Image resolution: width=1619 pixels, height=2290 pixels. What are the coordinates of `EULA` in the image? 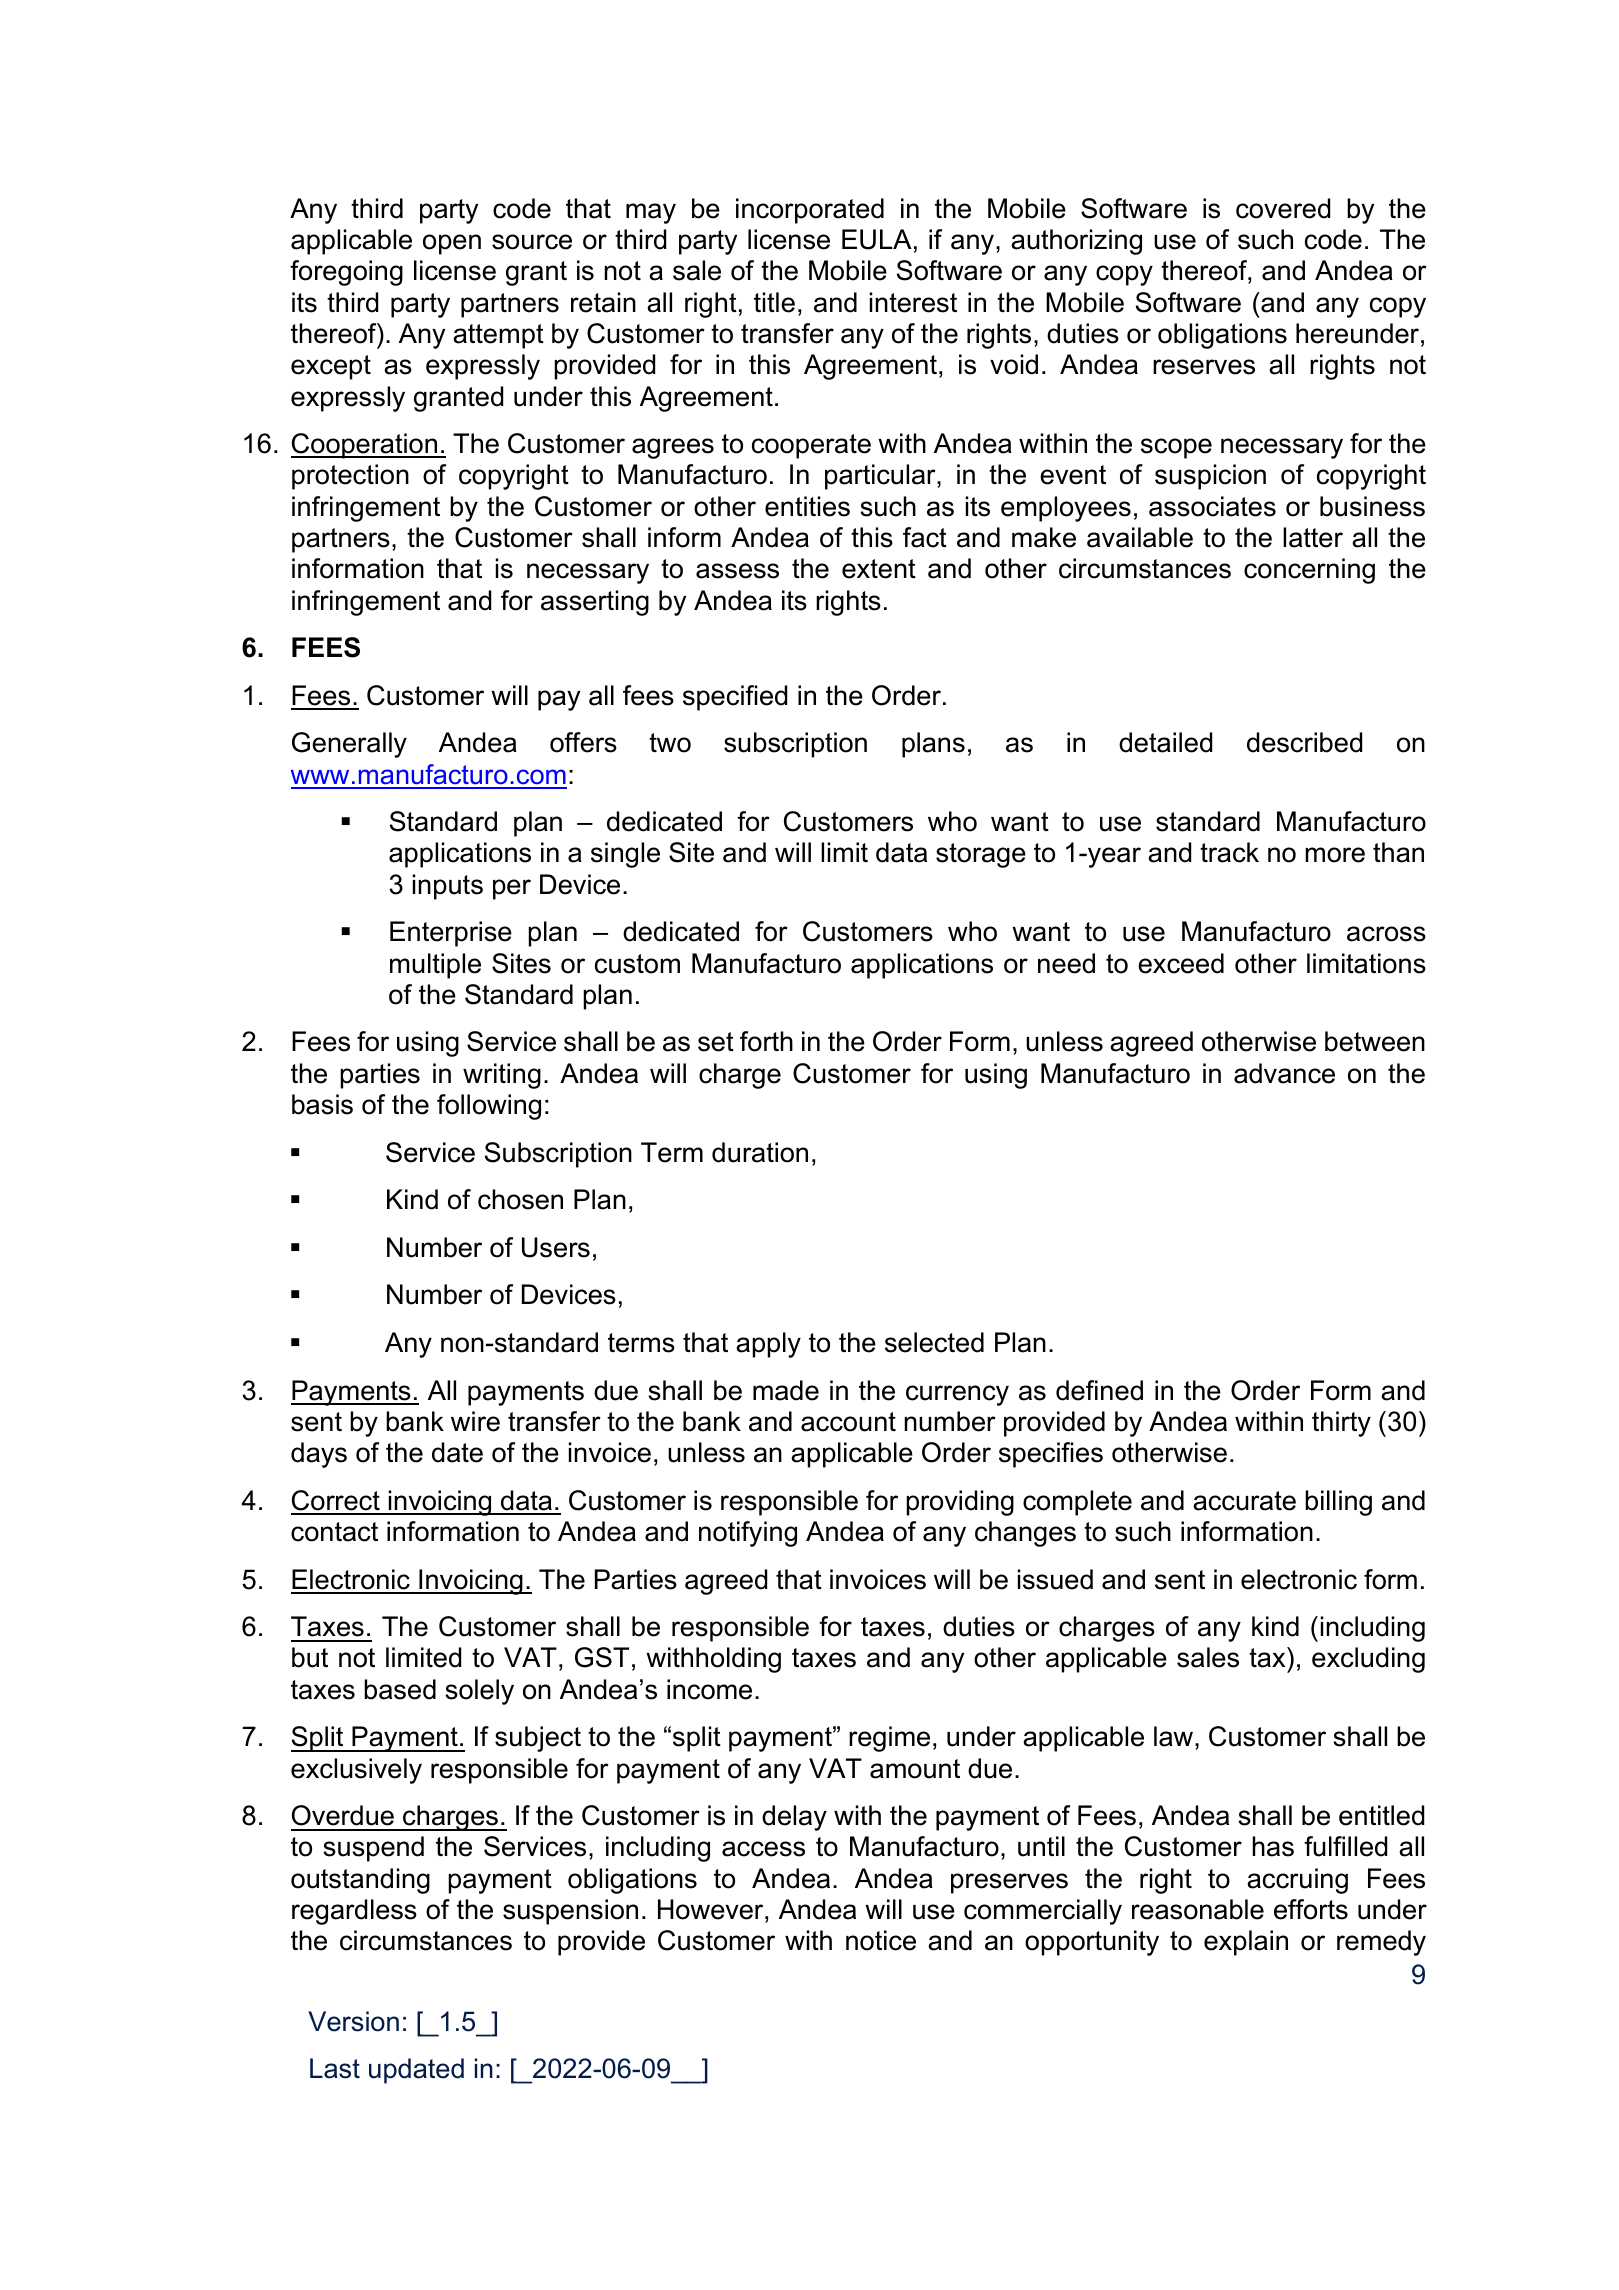 It's located at (877, 239).
